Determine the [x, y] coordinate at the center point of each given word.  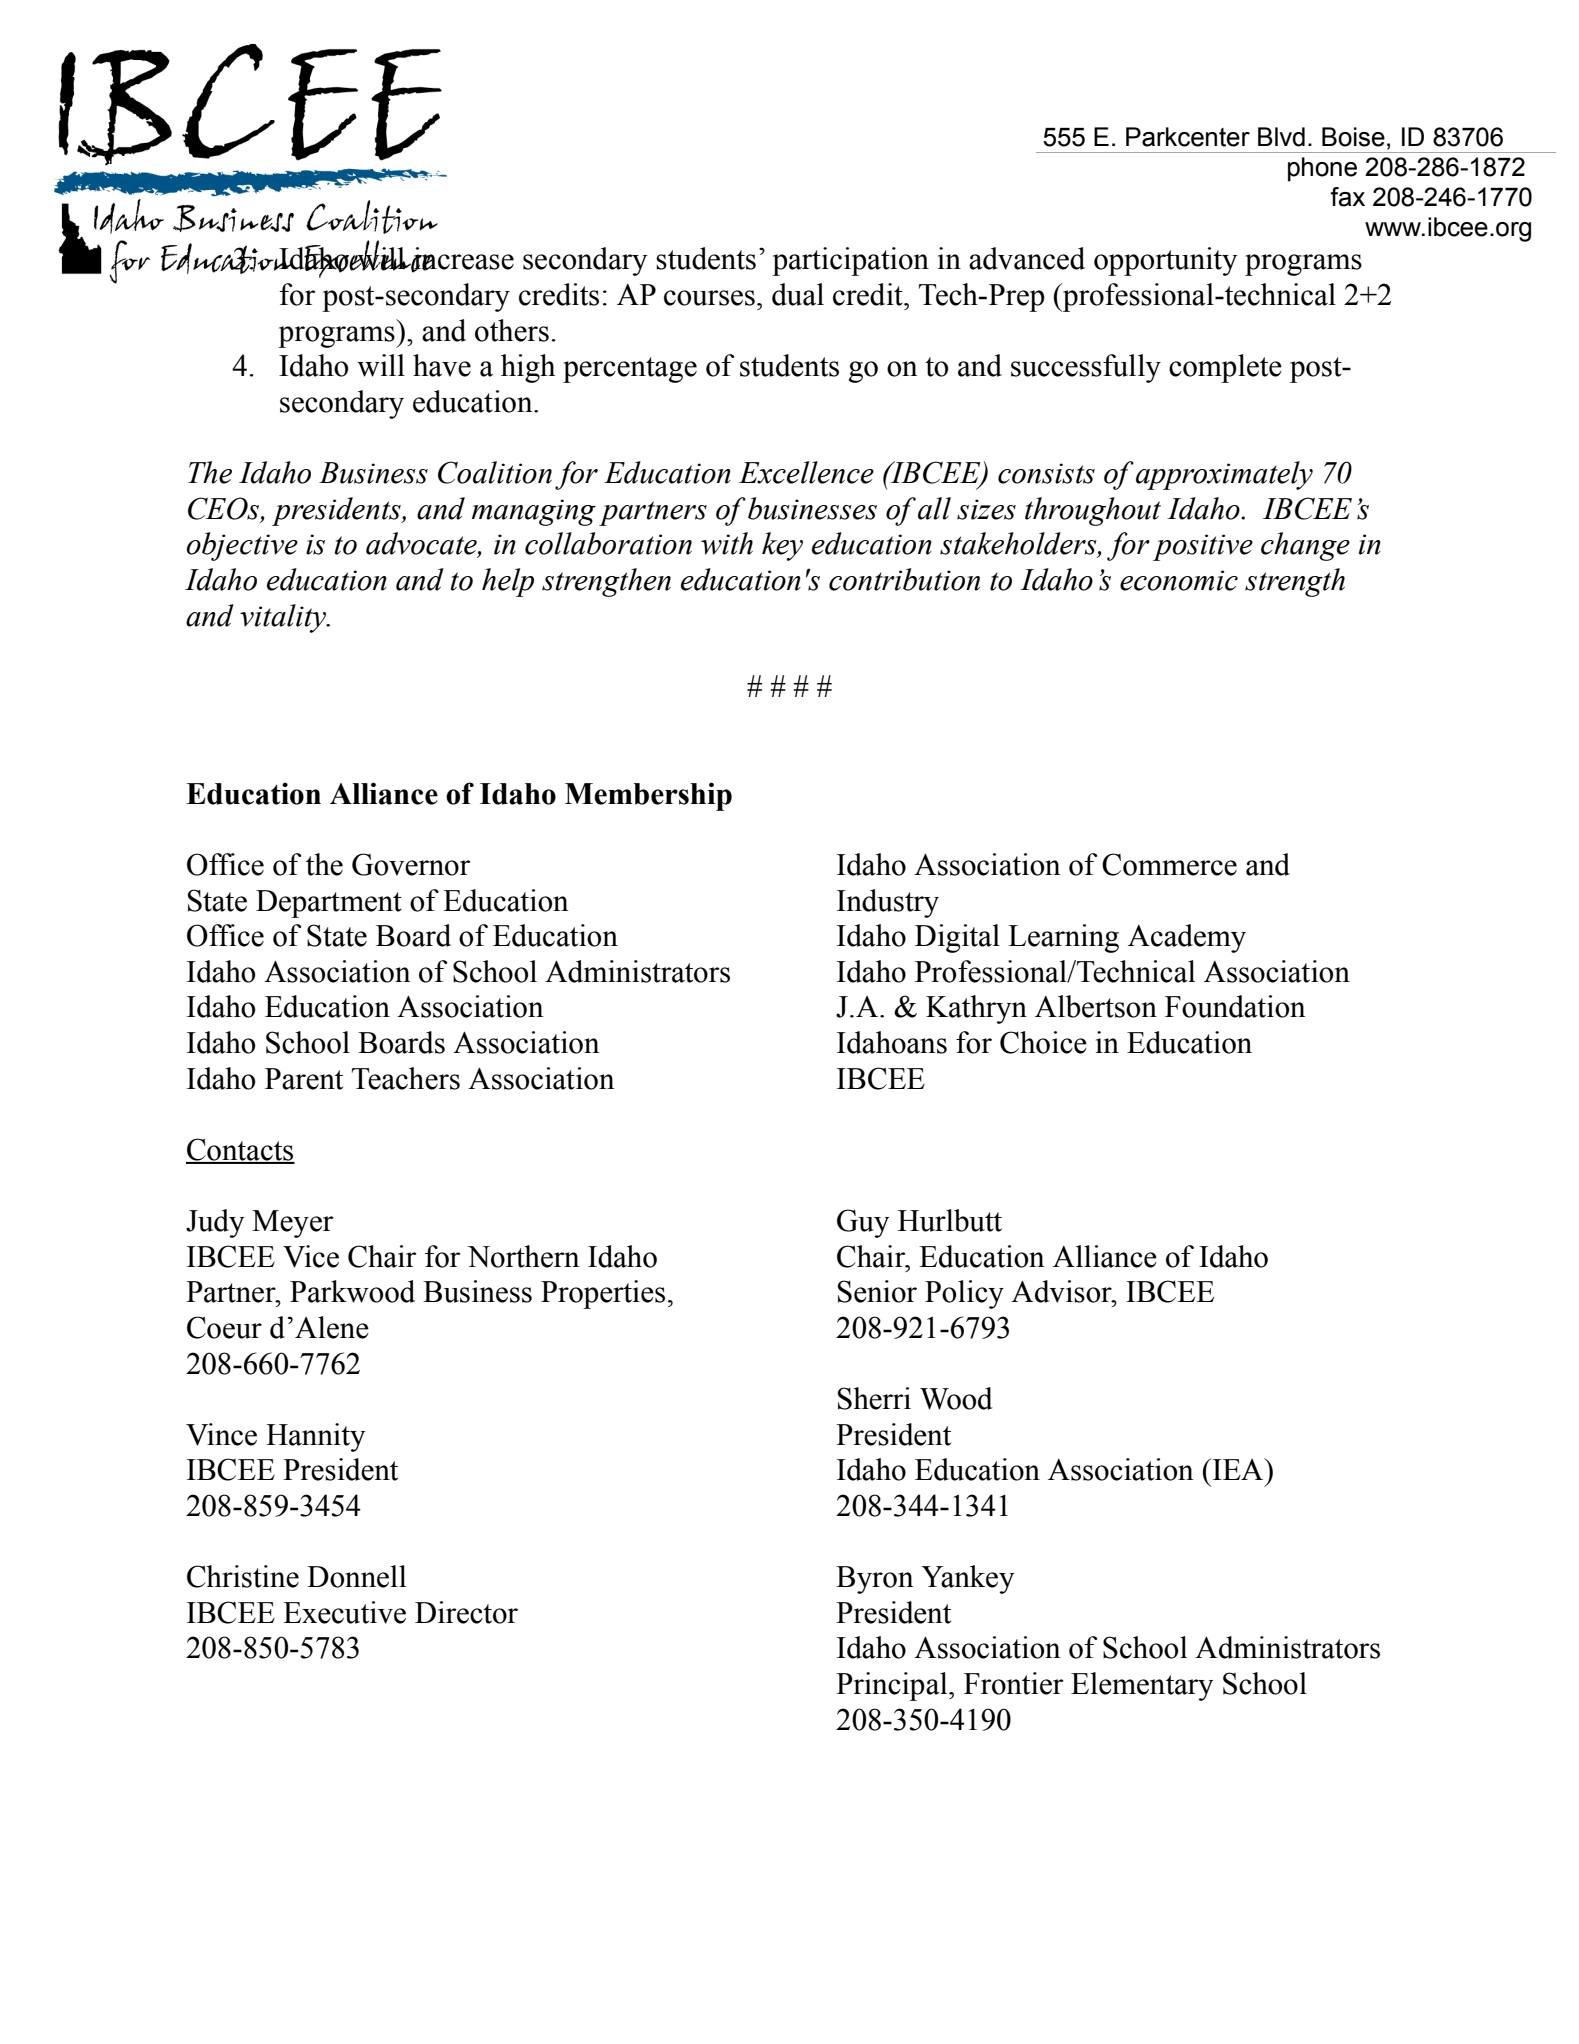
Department [329, 904]
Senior [877, 1291]
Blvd [1281, 137]
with [727, 543]
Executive [344, 1612]
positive [1203, 547]
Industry [888, 903]
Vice [311, 1256]
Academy [1187, 938]
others [512, 330]
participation [850, 261]
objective [242, 546]
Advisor [1062, 1291]
